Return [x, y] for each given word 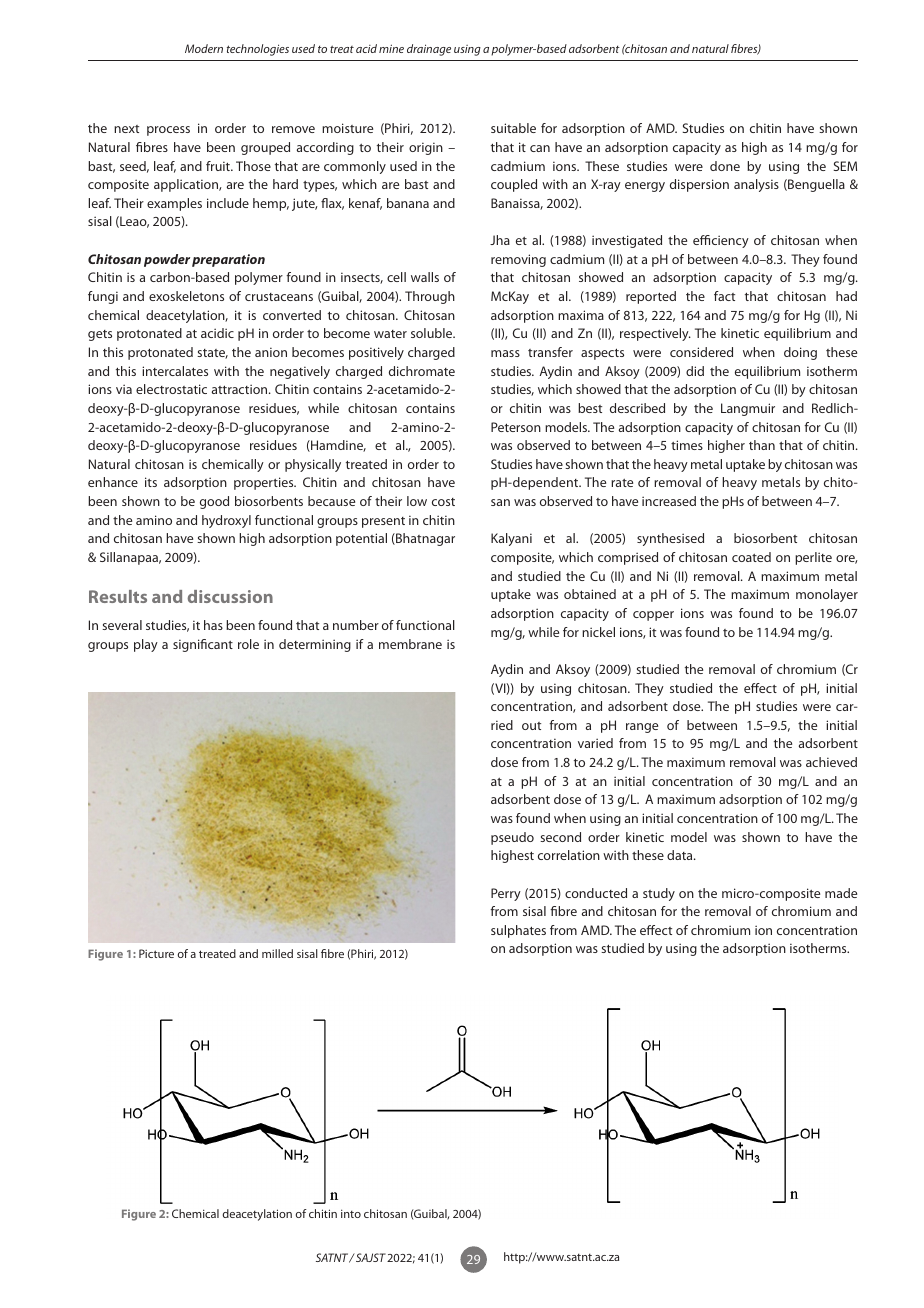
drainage [429, 50]
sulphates [518, 931]
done [725, 166]
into [351, 1213]
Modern [204, 48]
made [841, 893]
